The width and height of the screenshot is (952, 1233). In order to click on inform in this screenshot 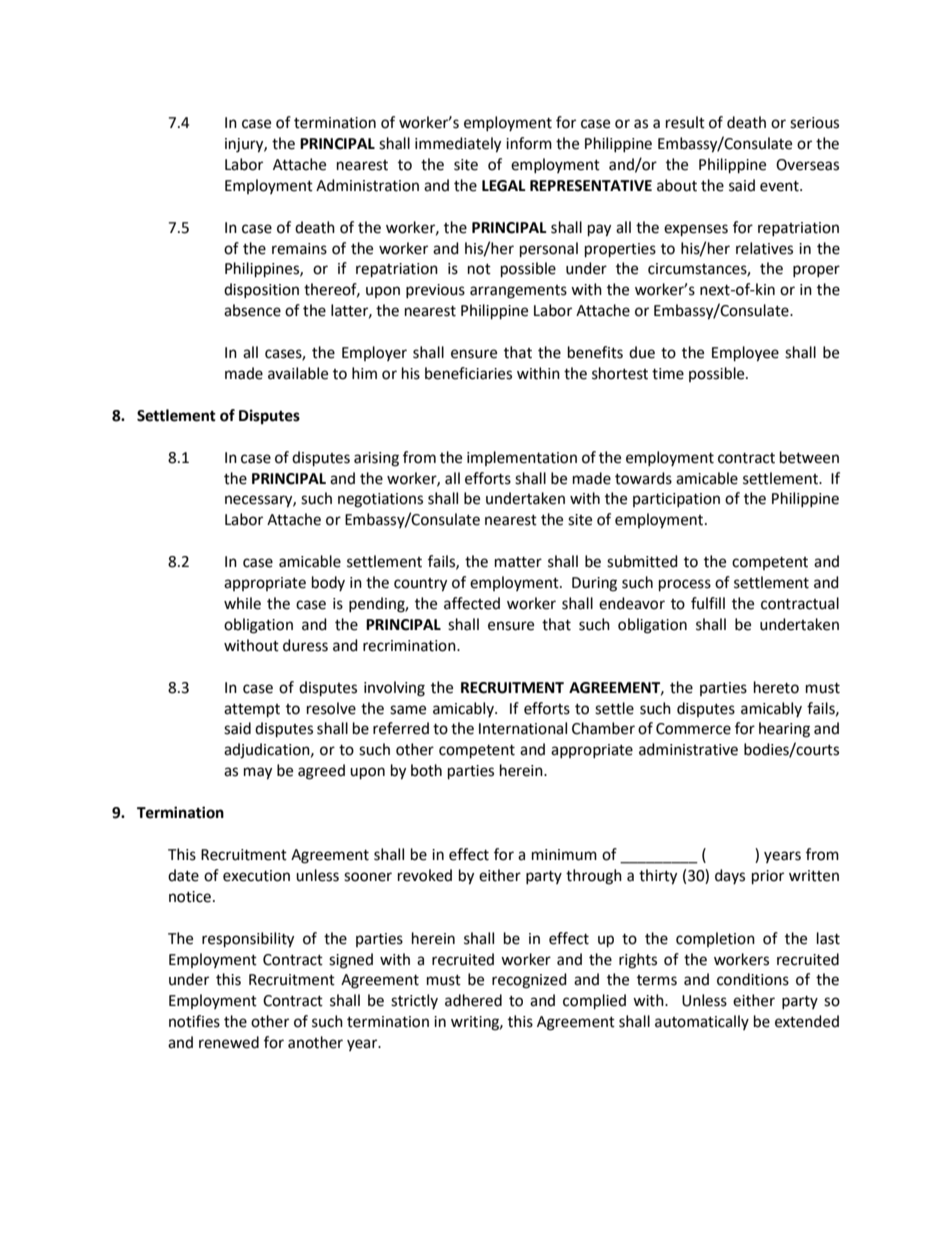, I will do `click(529, 143)`.
